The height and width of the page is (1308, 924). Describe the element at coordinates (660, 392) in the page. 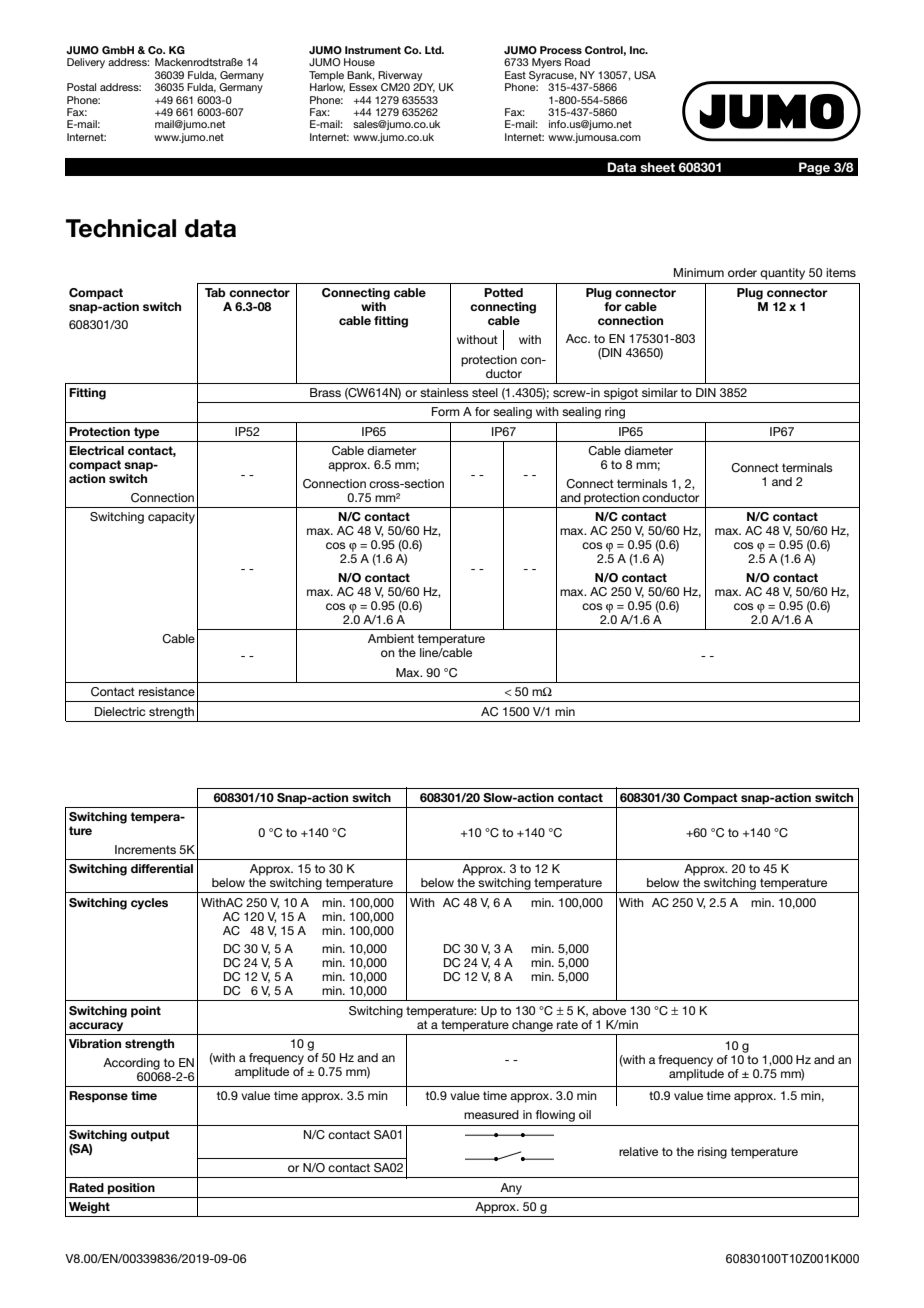

I see `similar` at that location.
